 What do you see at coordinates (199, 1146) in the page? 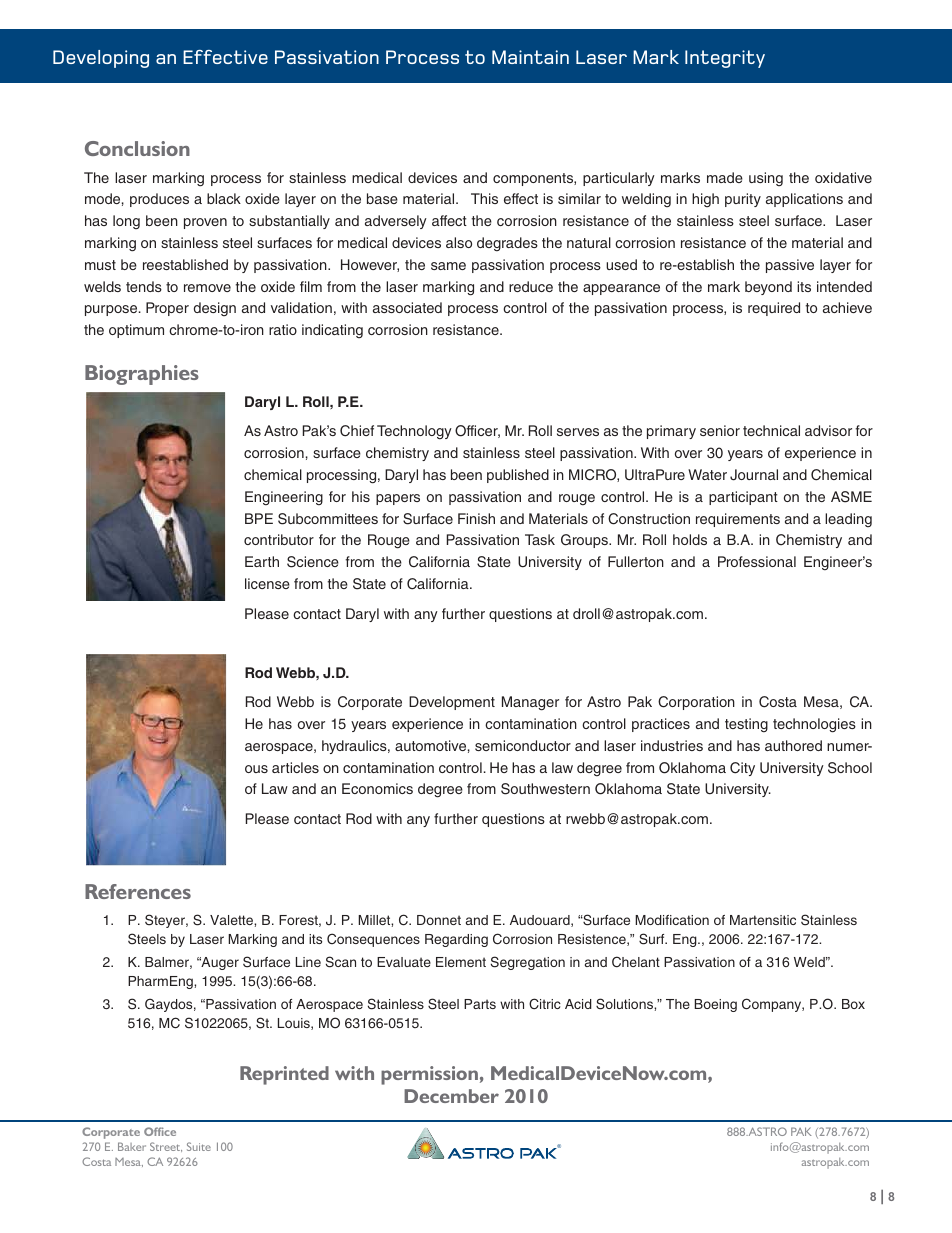
I see `Suite` at bounding box center [199, 1146].
